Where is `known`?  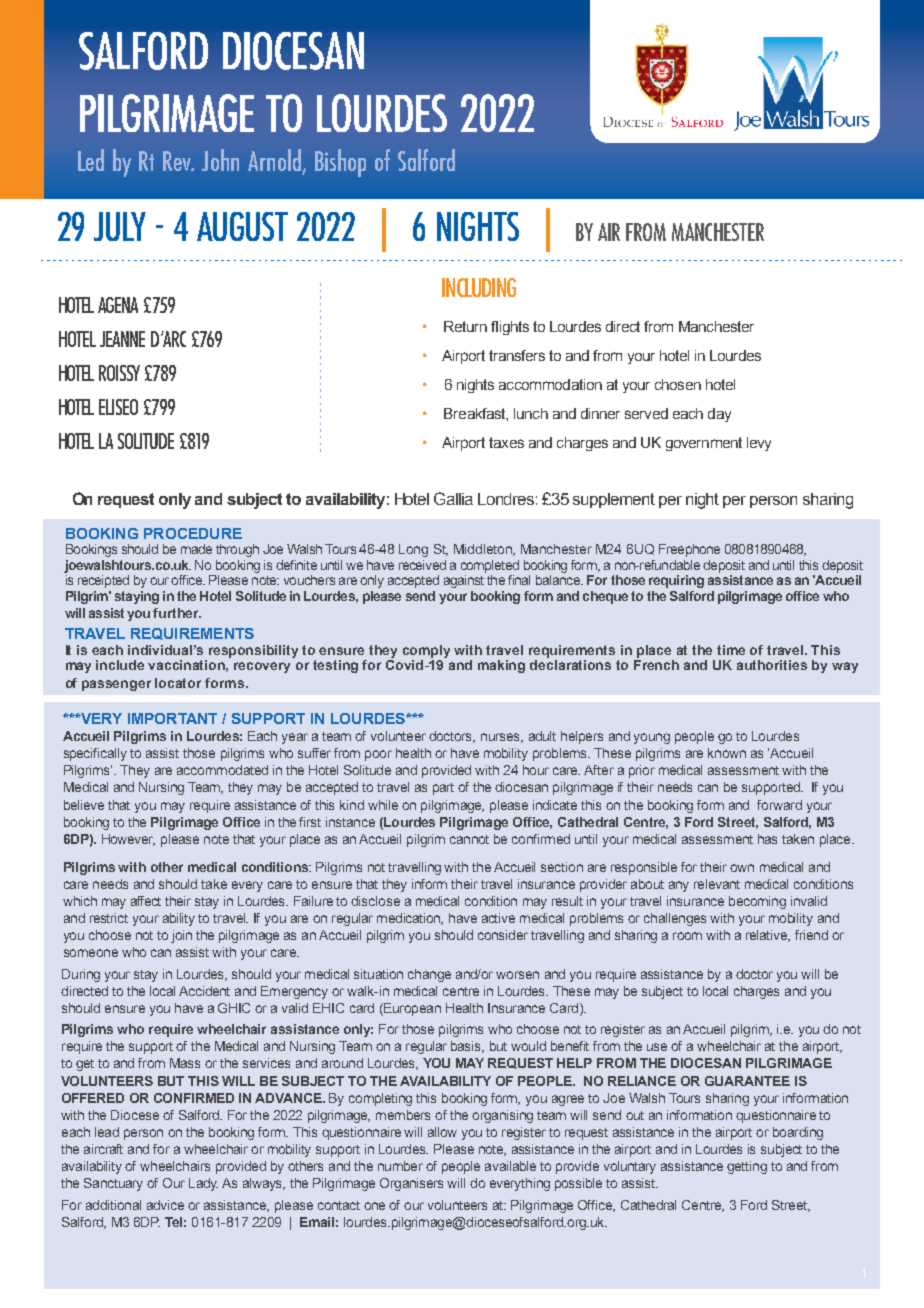
known is located at coordinates (727, 753).
